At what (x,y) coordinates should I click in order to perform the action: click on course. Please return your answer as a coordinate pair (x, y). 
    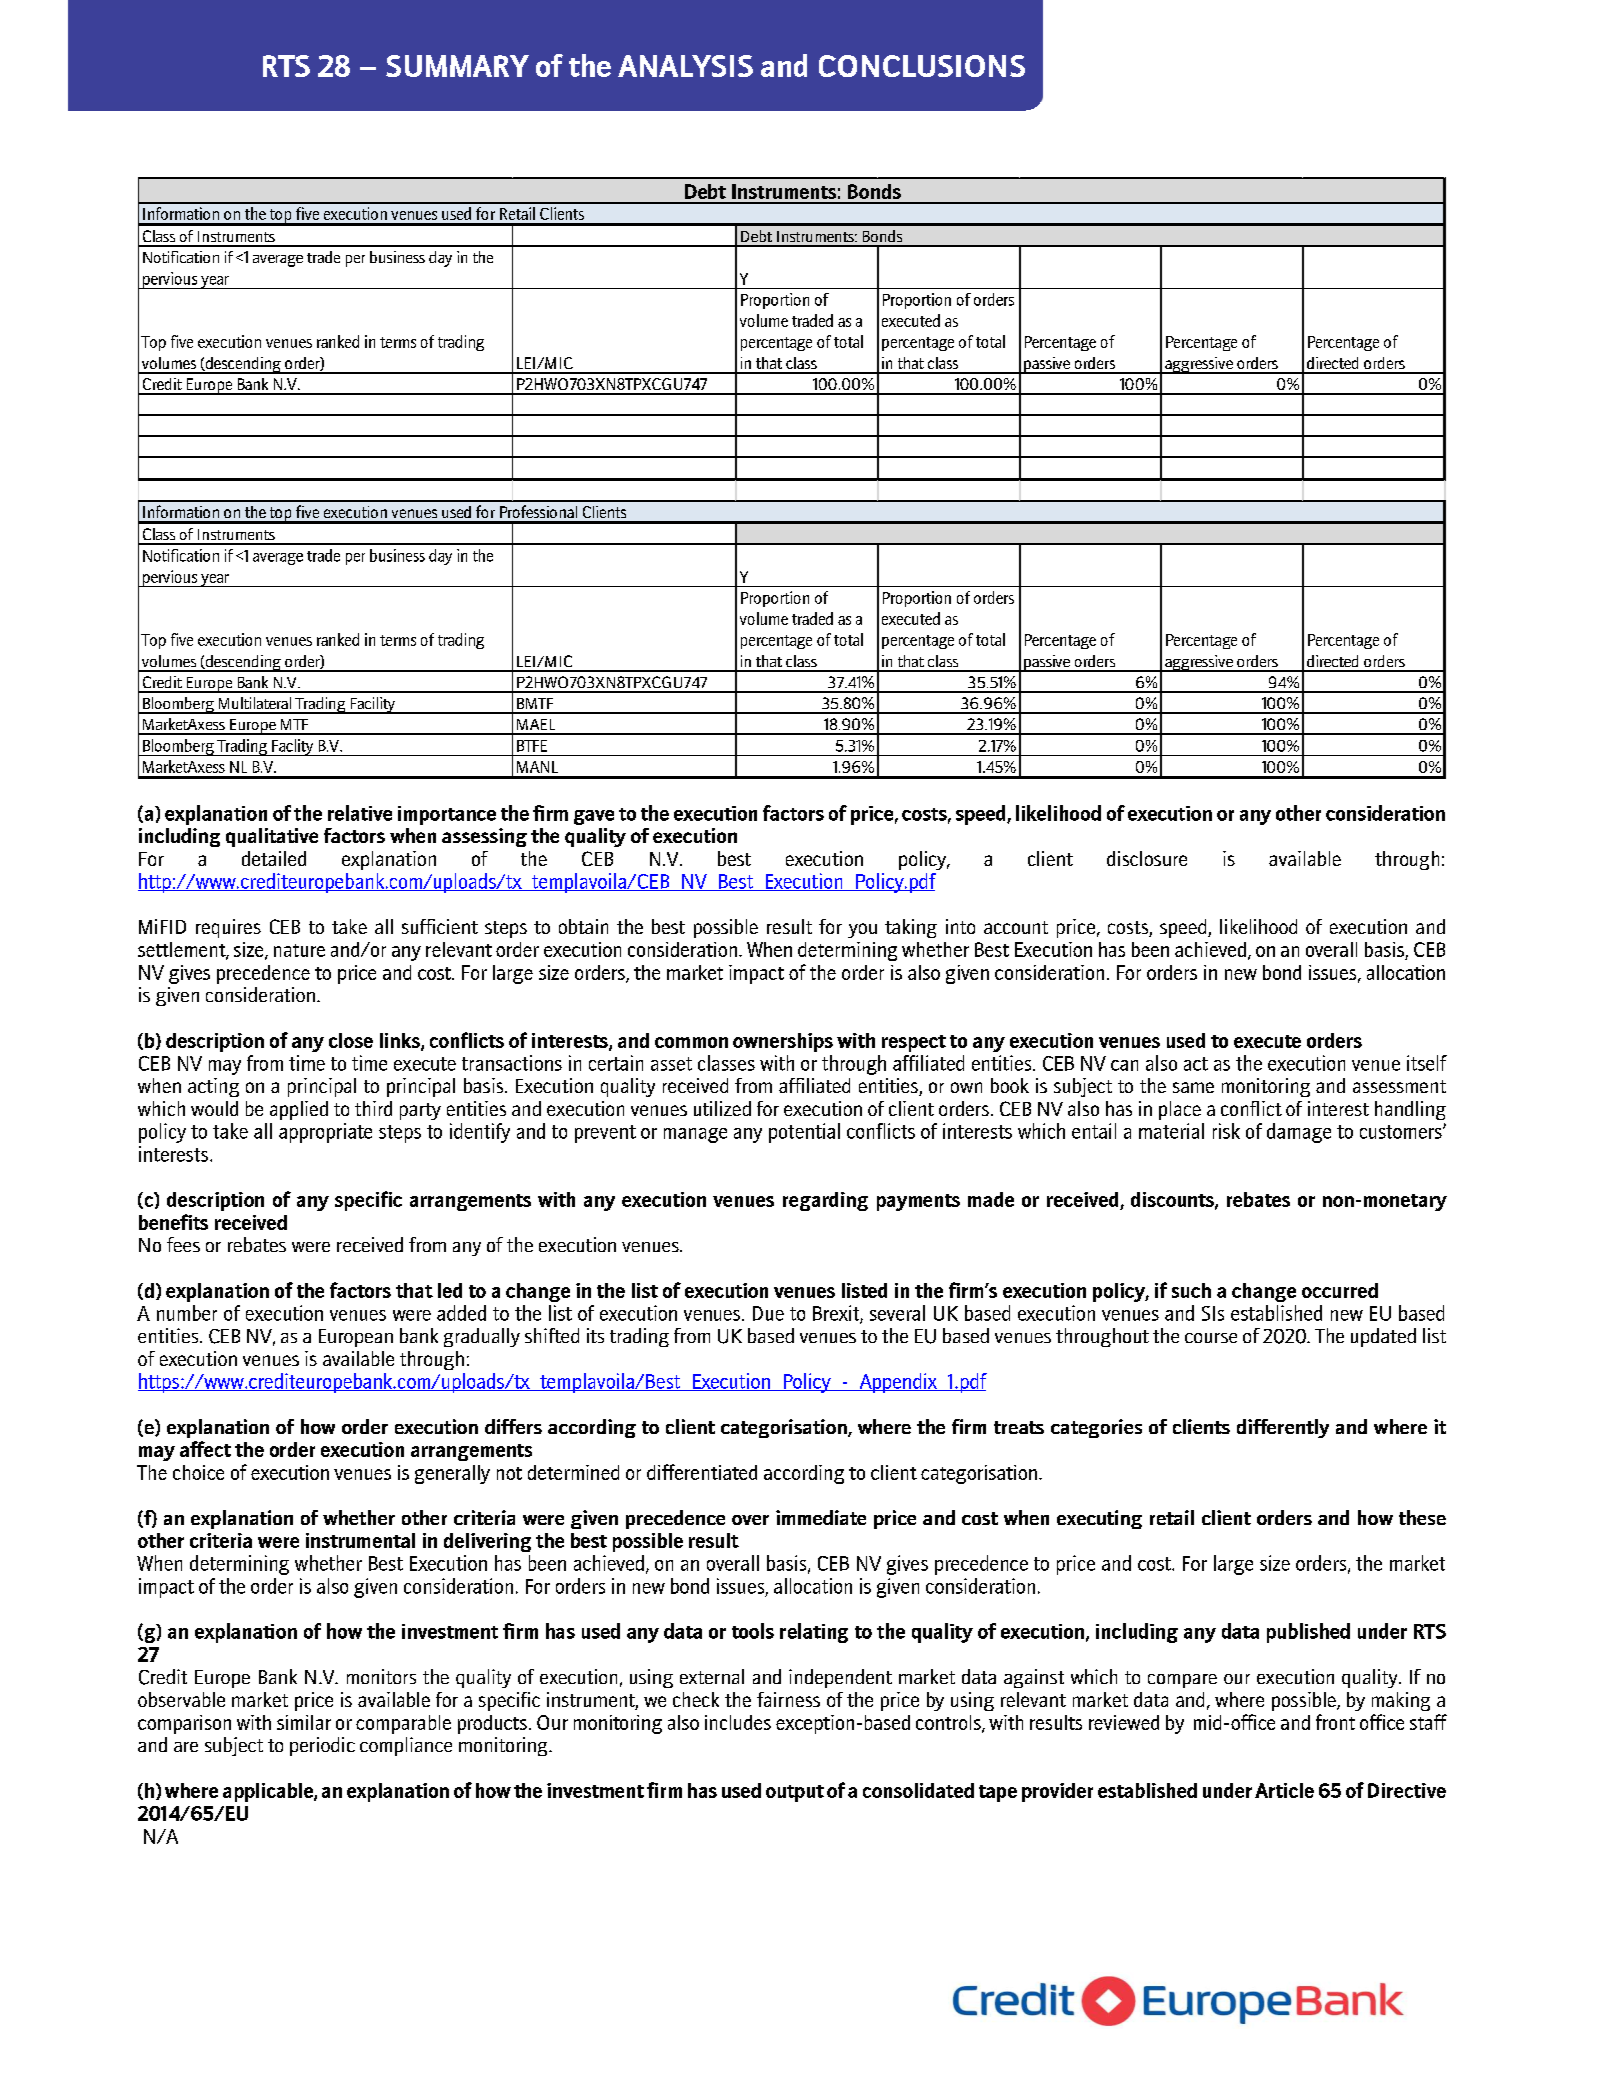
    Looking at the image, I should click on (1211, 1338).
